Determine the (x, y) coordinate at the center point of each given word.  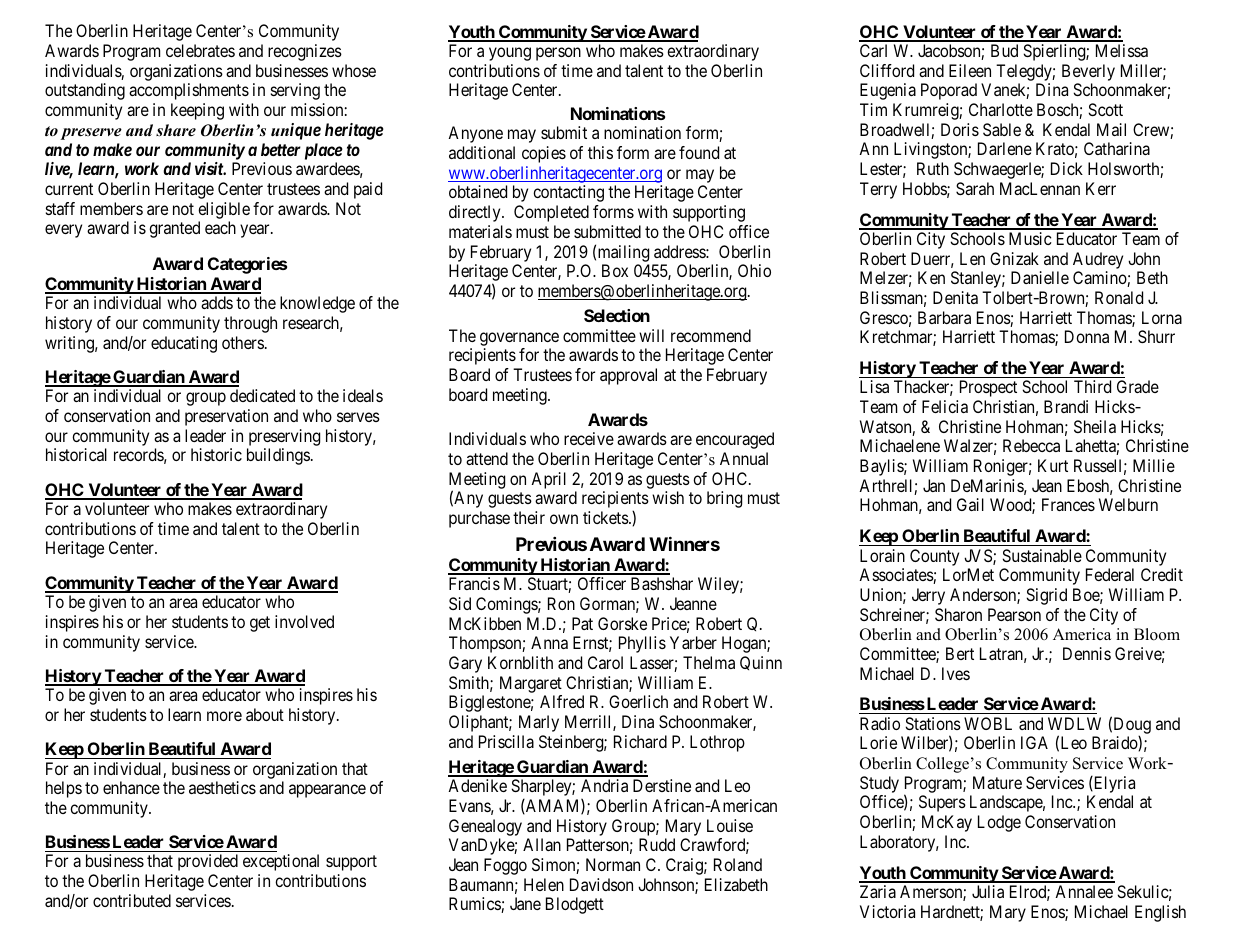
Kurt (1053, 465)
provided (208, 862)
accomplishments (189, 91)
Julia (988, 891)
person (558, 54)
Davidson (601, 884)
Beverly (1088, 72)
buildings (278, 456)
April (548, 480)
